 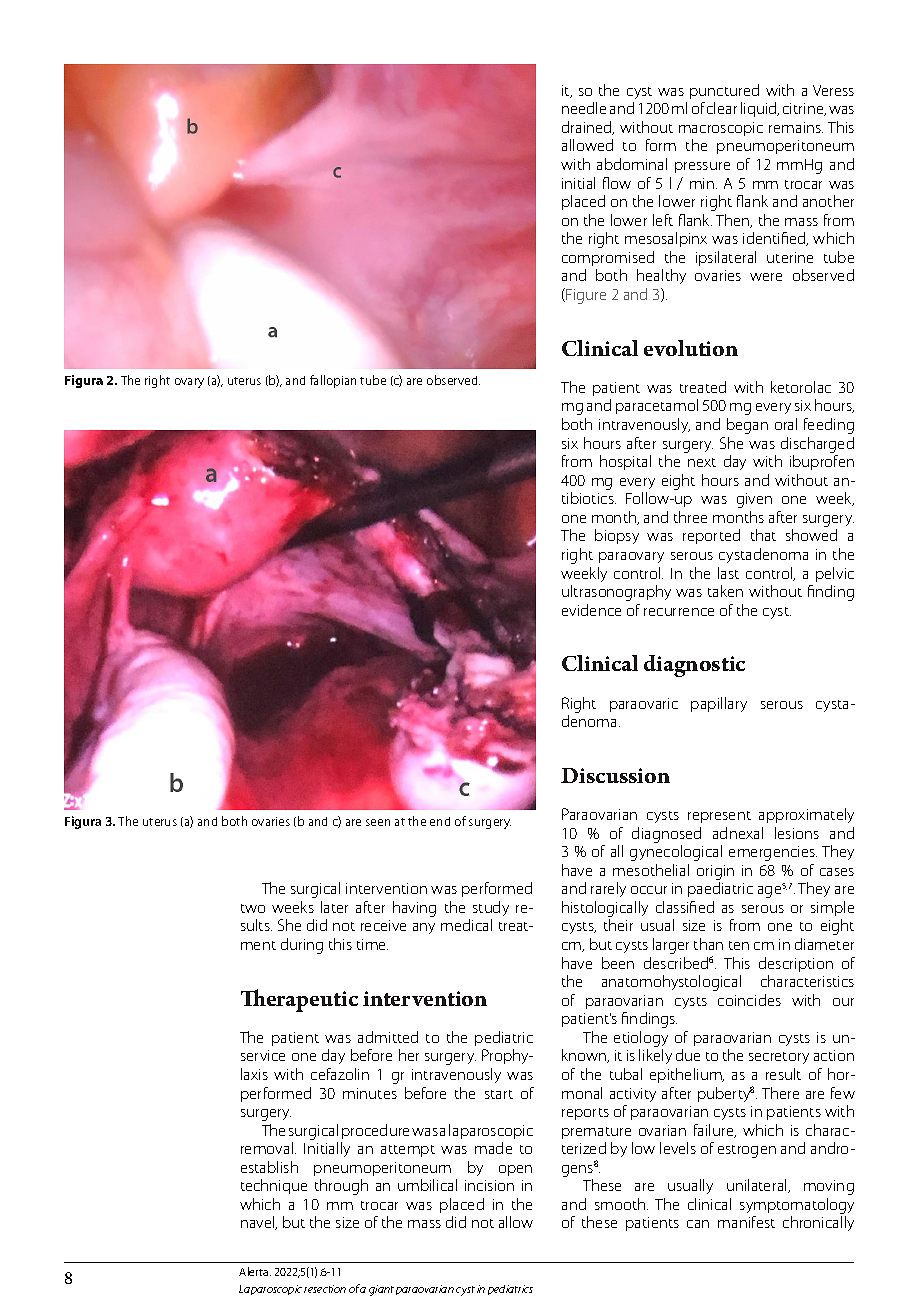 I want to click on drained, so click(x=588, y=128).
